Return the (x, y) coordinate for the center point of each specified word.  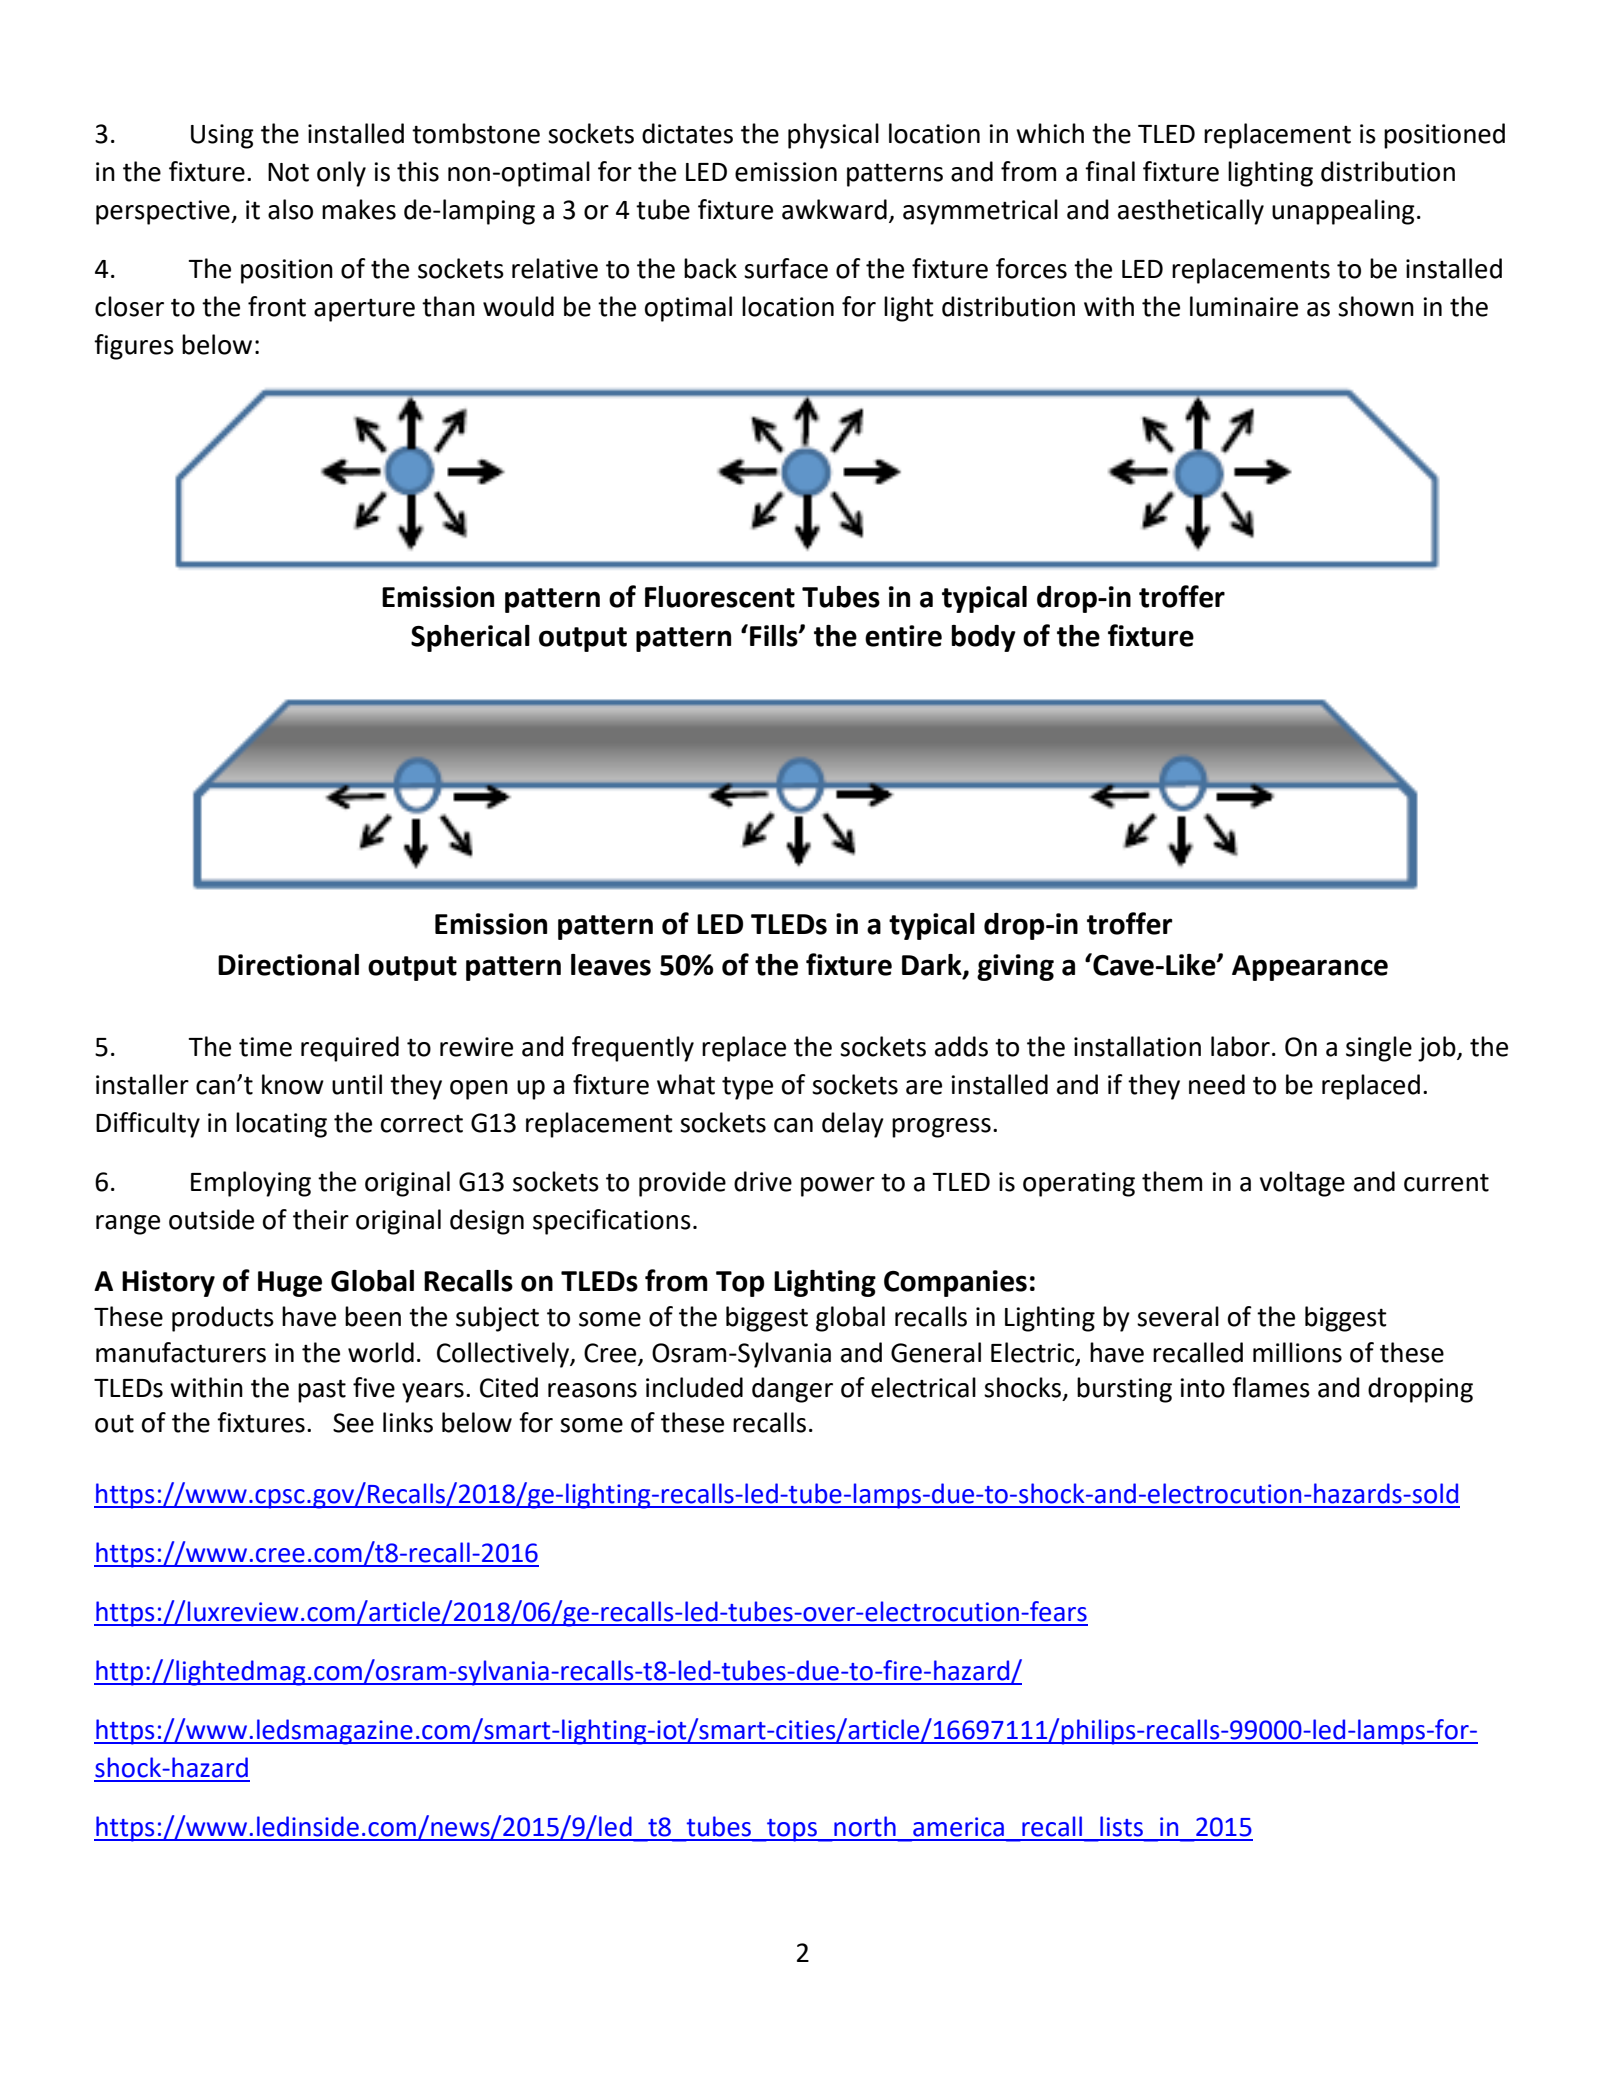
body (984, 638)
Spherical (470, 638)
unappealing (1343, 212)
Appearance (1310, 968)
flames (1271, 1387)
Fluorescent (720, 597)
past (322, 1391)
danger (792, 1390)
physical (833, 136)
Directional (288, 965)
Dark (933, 966)
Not (288, 172)
